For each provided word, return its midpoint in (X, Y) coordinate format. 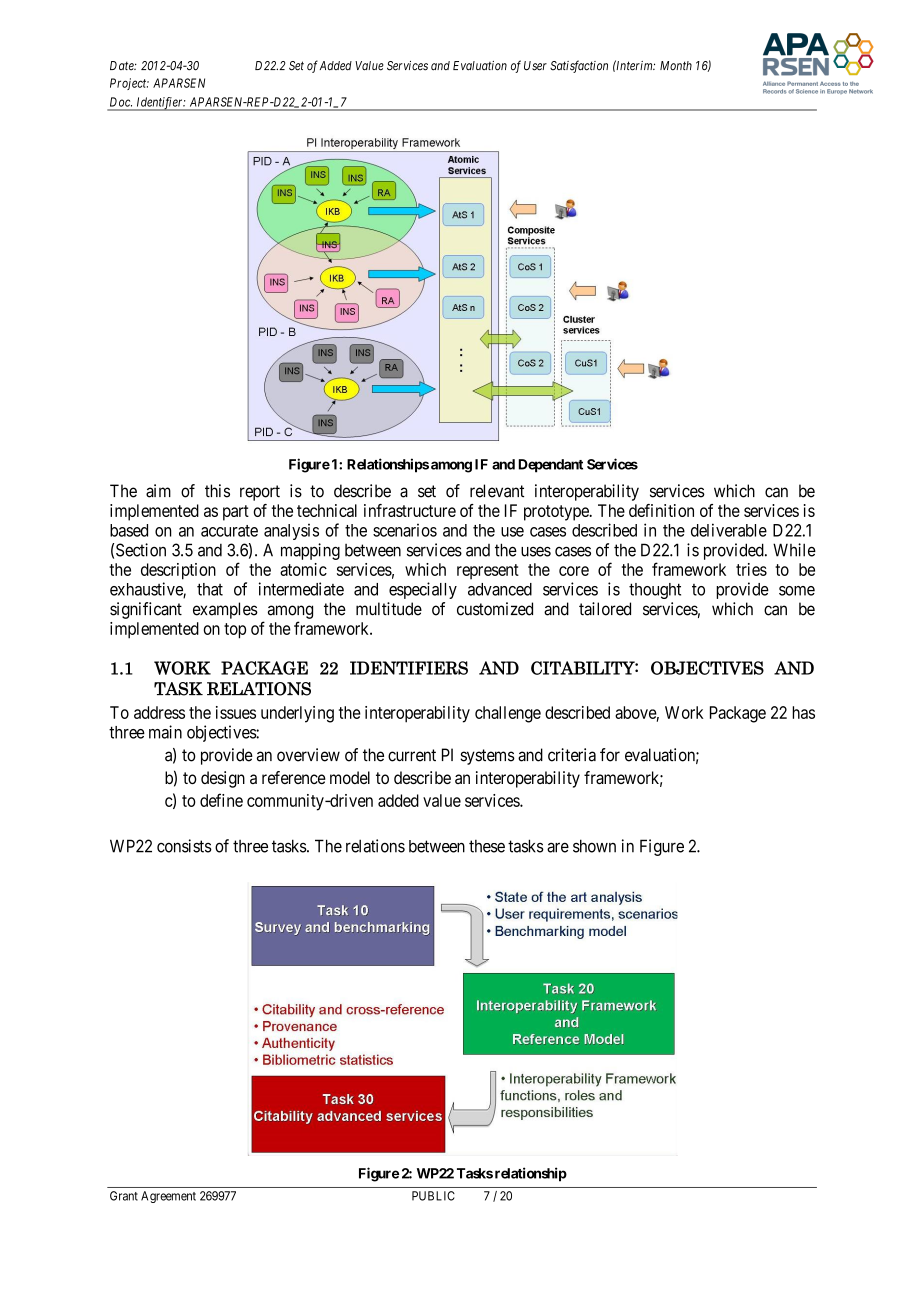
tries (751, 569)
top (235, 631)
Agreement (168, 1197)
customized (495, 609)
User (535, 66)
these (487, 846)
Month (676, 66)
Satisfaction (579, 66)
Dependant (550, 466)
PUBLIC (433, 1196)
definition (661, 510)
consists (184, 846)
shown (594, 846)
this (217, 491)
